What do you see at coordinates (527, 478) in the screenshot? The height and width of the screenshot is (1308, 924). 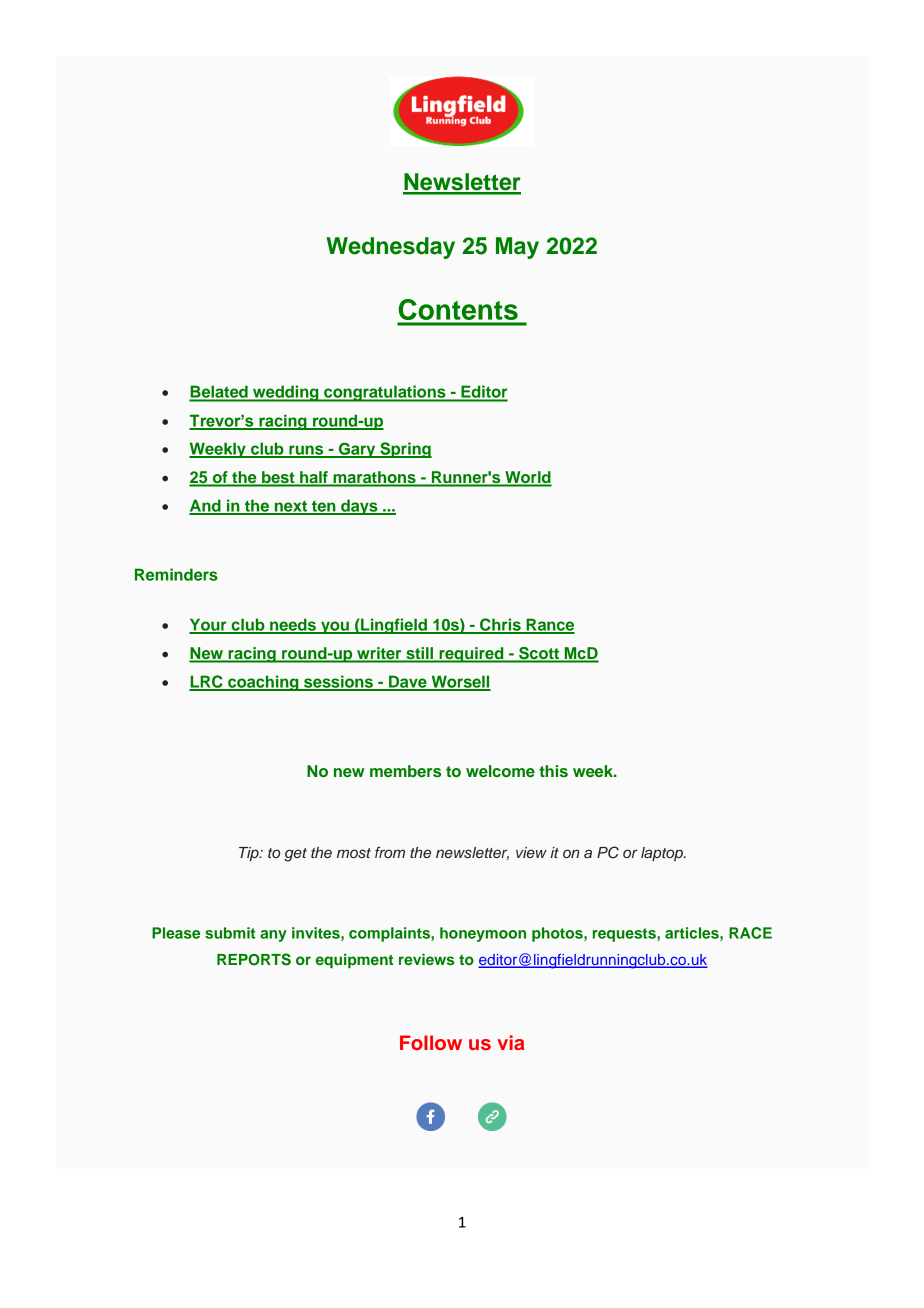 I see `World` at bounding box center [527, 478].
